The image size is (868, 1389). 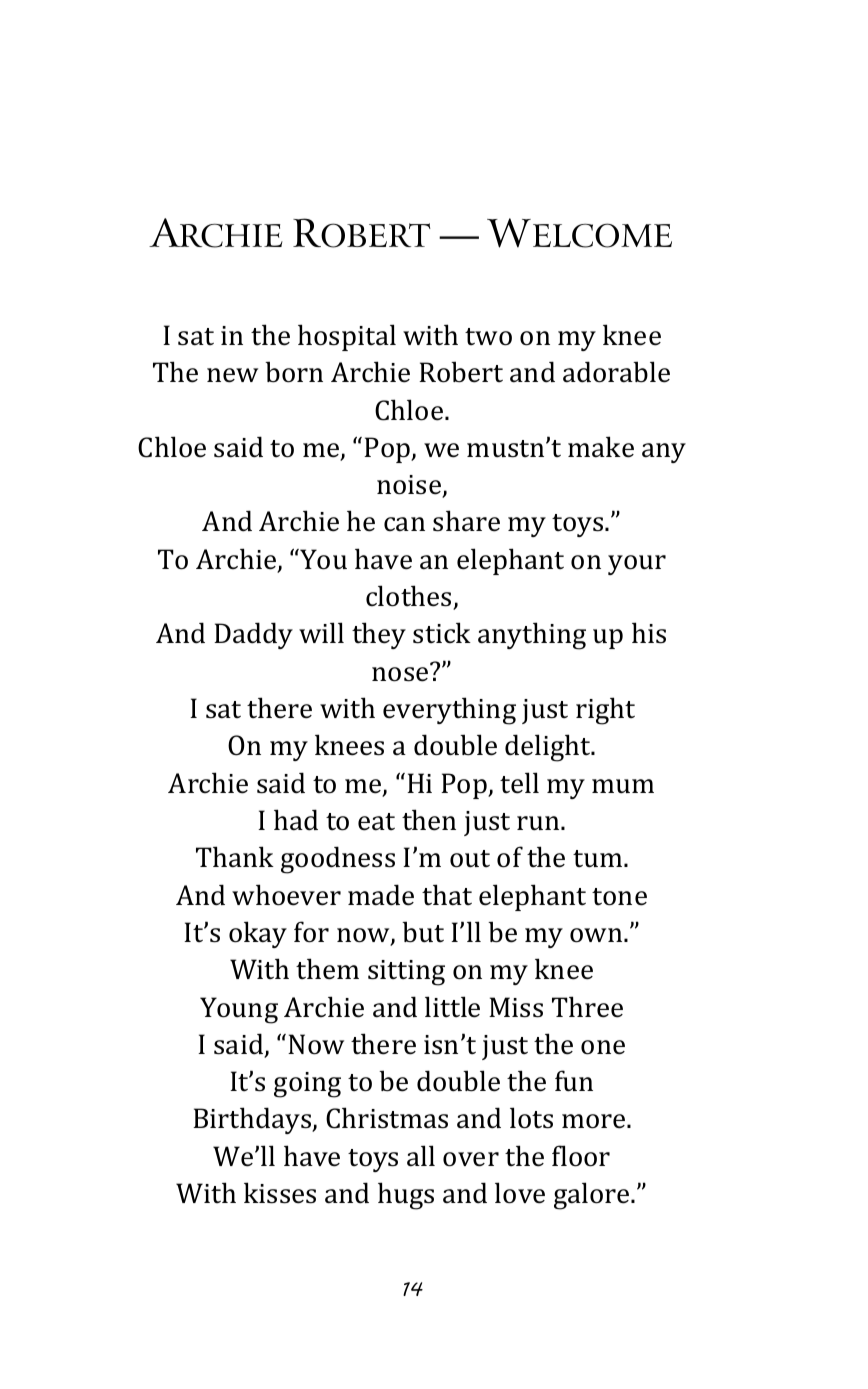 What do you see at coordinates (488, 337) in the image?
I see `two` at bounding box center [488, 337].
